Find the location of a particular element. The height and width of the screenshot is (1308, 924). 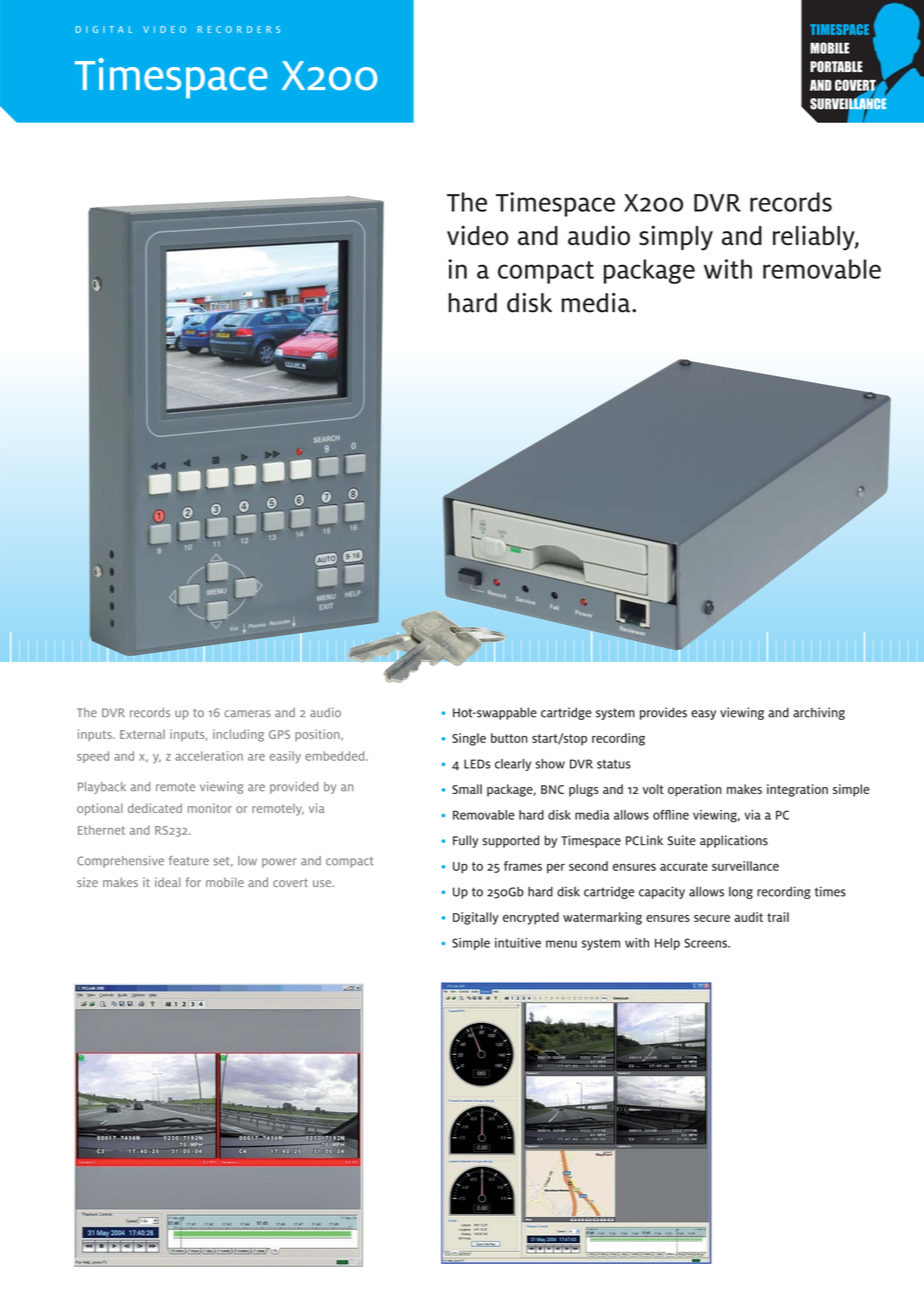

simply is located at coordinates (676, 238).
